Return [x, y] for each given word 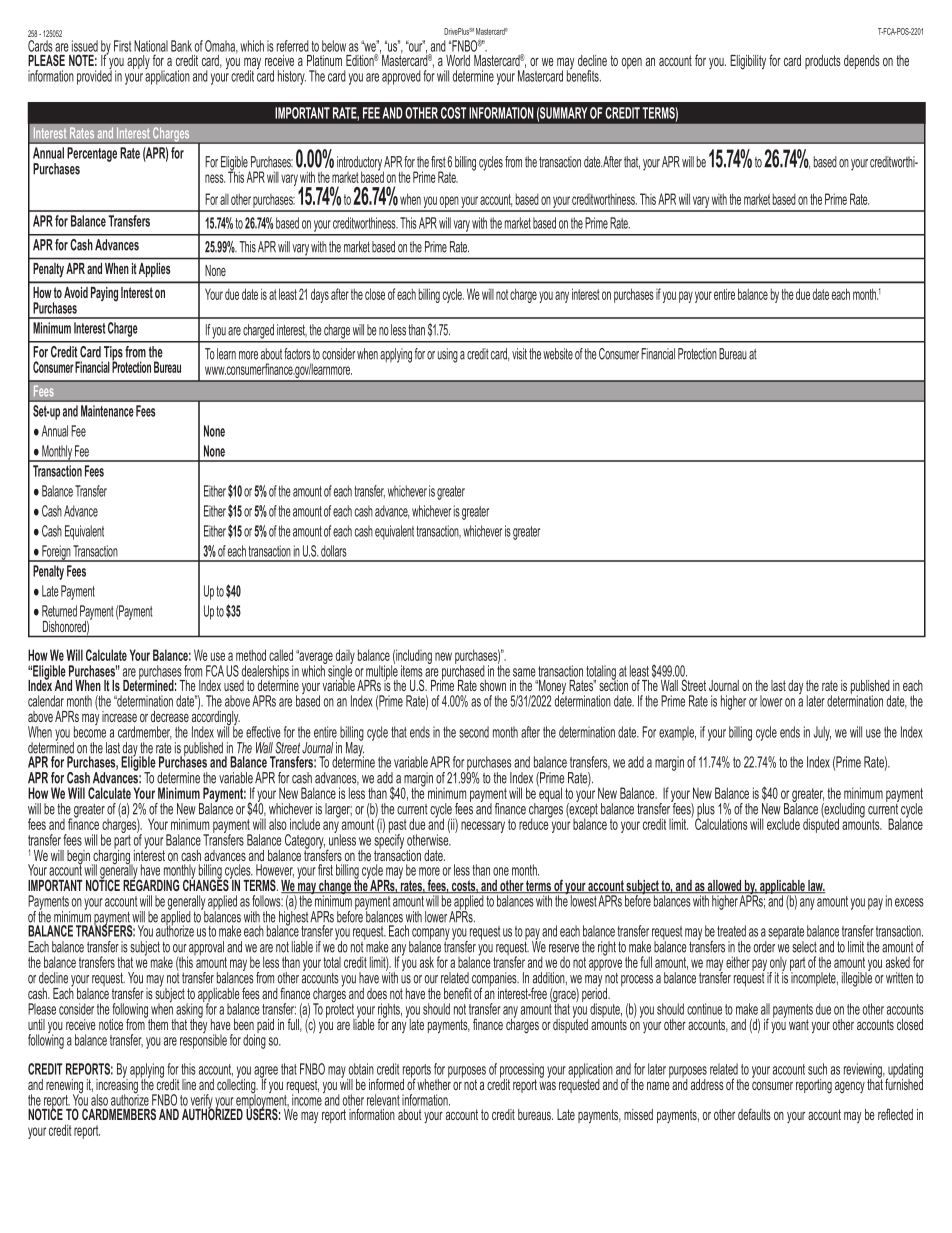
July [822, 733]
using [448, 355]
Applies [154, 270]
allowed [725, 887]
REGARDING [151, 884]
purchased [463, 672]
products [823, 62]
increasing [117, 1086]
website [558, 354]
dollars [334, 551]
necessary [483, 827]
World [458, 60]
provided [94, 76]
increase [119, 716]
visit [519, 354]
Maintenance [107, 411]
